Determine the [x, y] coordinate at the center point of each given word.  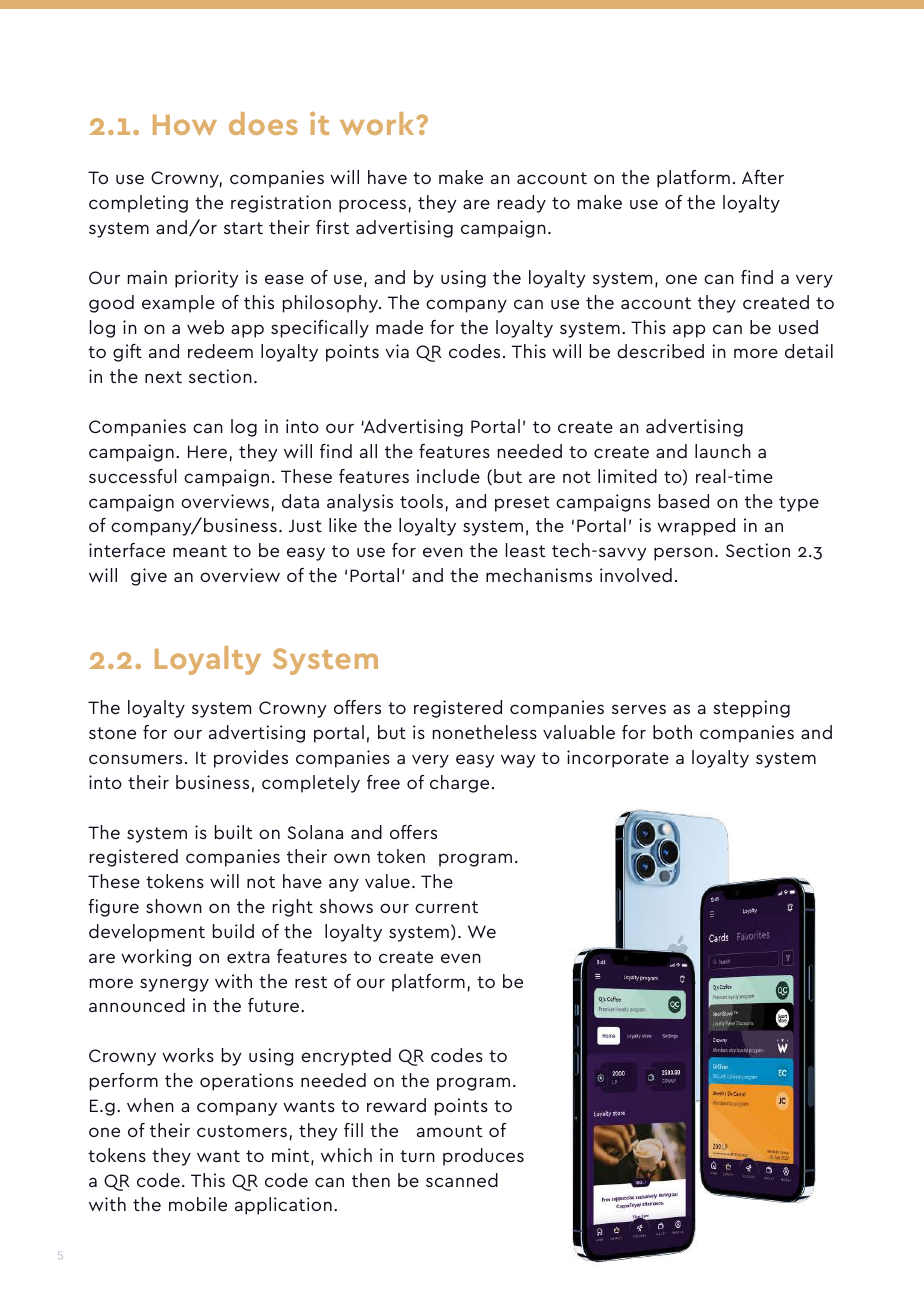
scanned [462, 1180]
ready [522, 204]
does [263, 123]
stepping [751, 709]
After [763, 177]
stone [112, 733]
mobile [198, 1204]
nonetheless [485, 732]
